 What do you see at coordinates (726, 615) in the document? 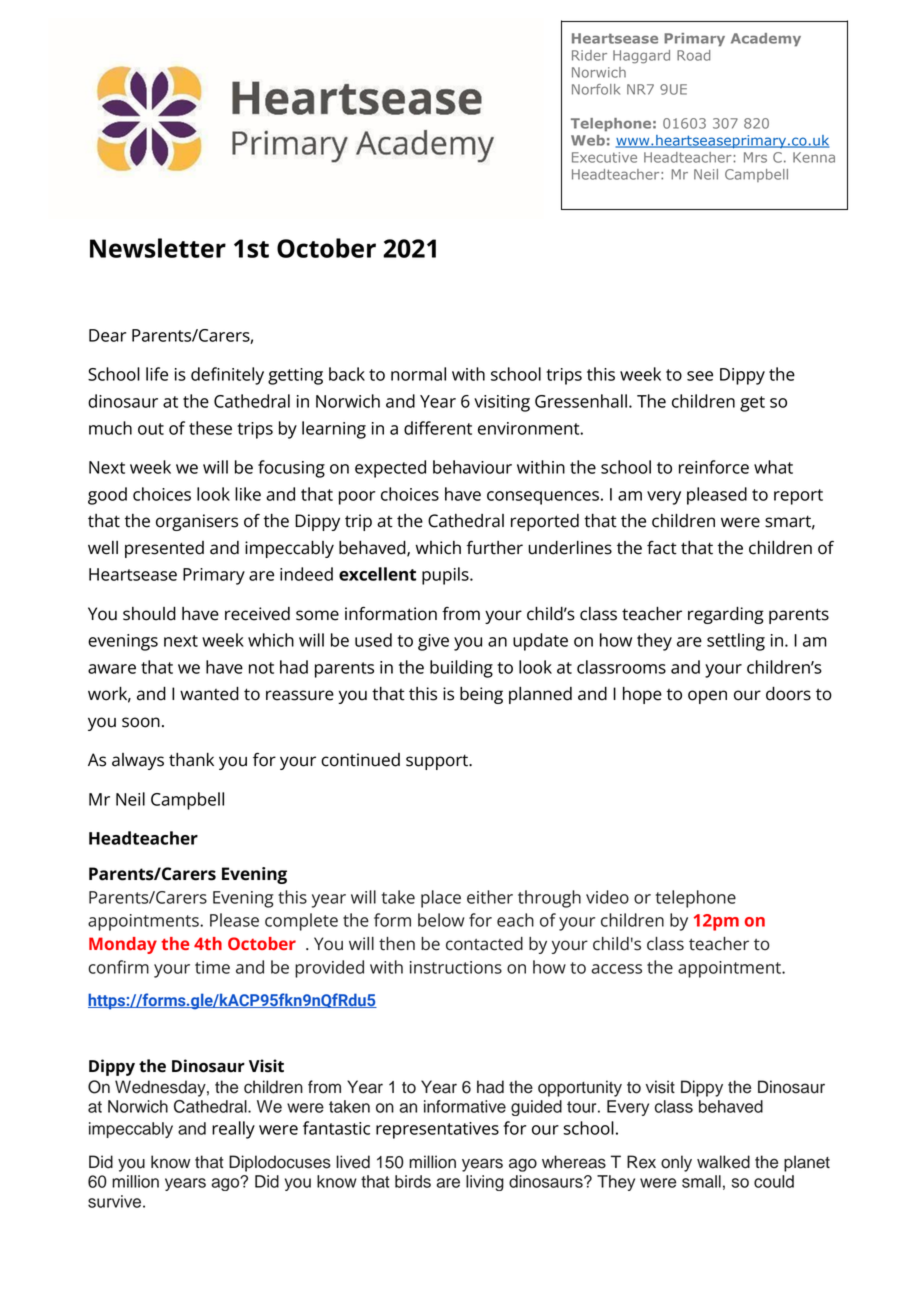
I see `regarding` at bounding box center [726, 615].
